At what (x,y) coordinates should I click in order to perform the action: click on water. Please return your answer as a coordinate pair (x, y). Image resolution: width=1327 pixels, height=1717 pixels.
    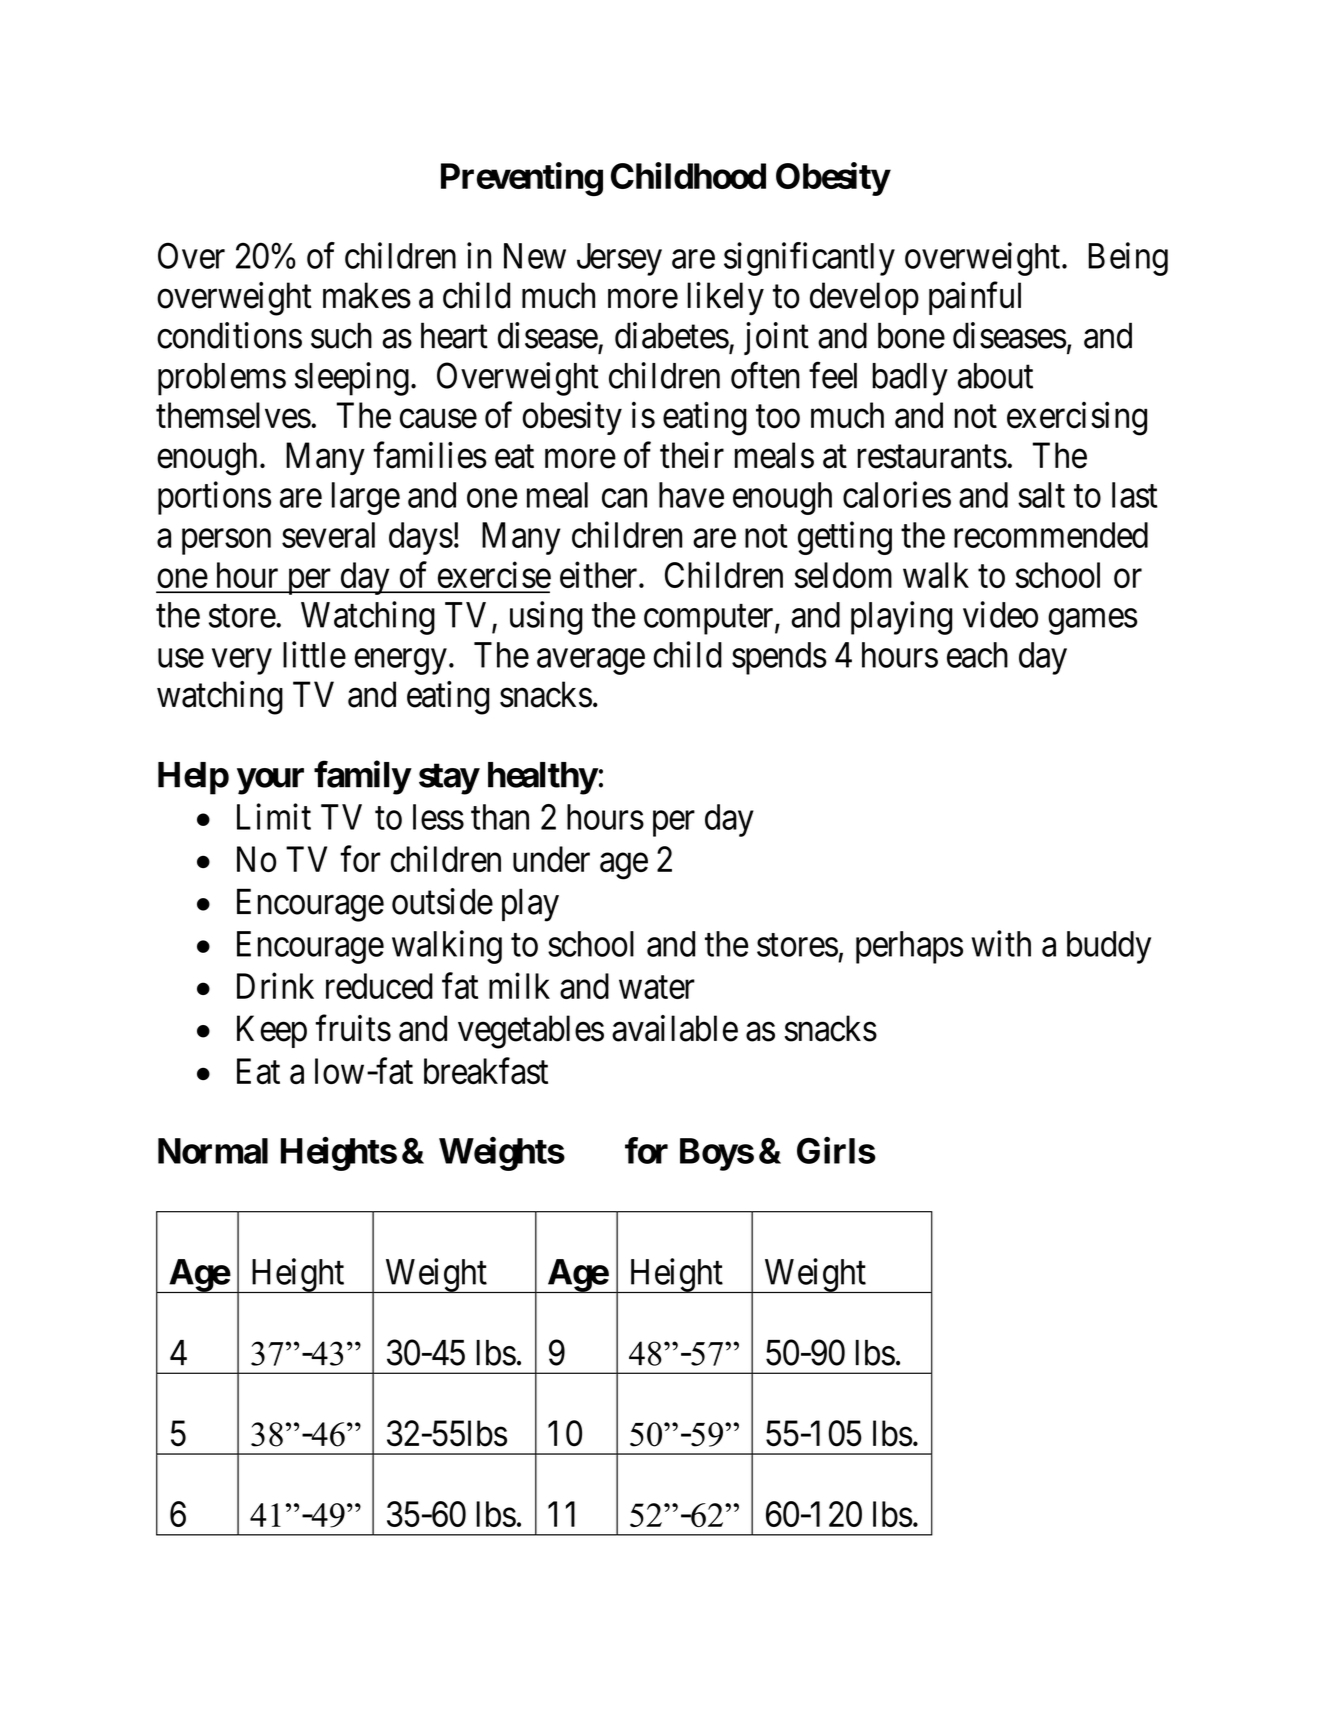
    Looking at the image, I should click on (657, 987).
